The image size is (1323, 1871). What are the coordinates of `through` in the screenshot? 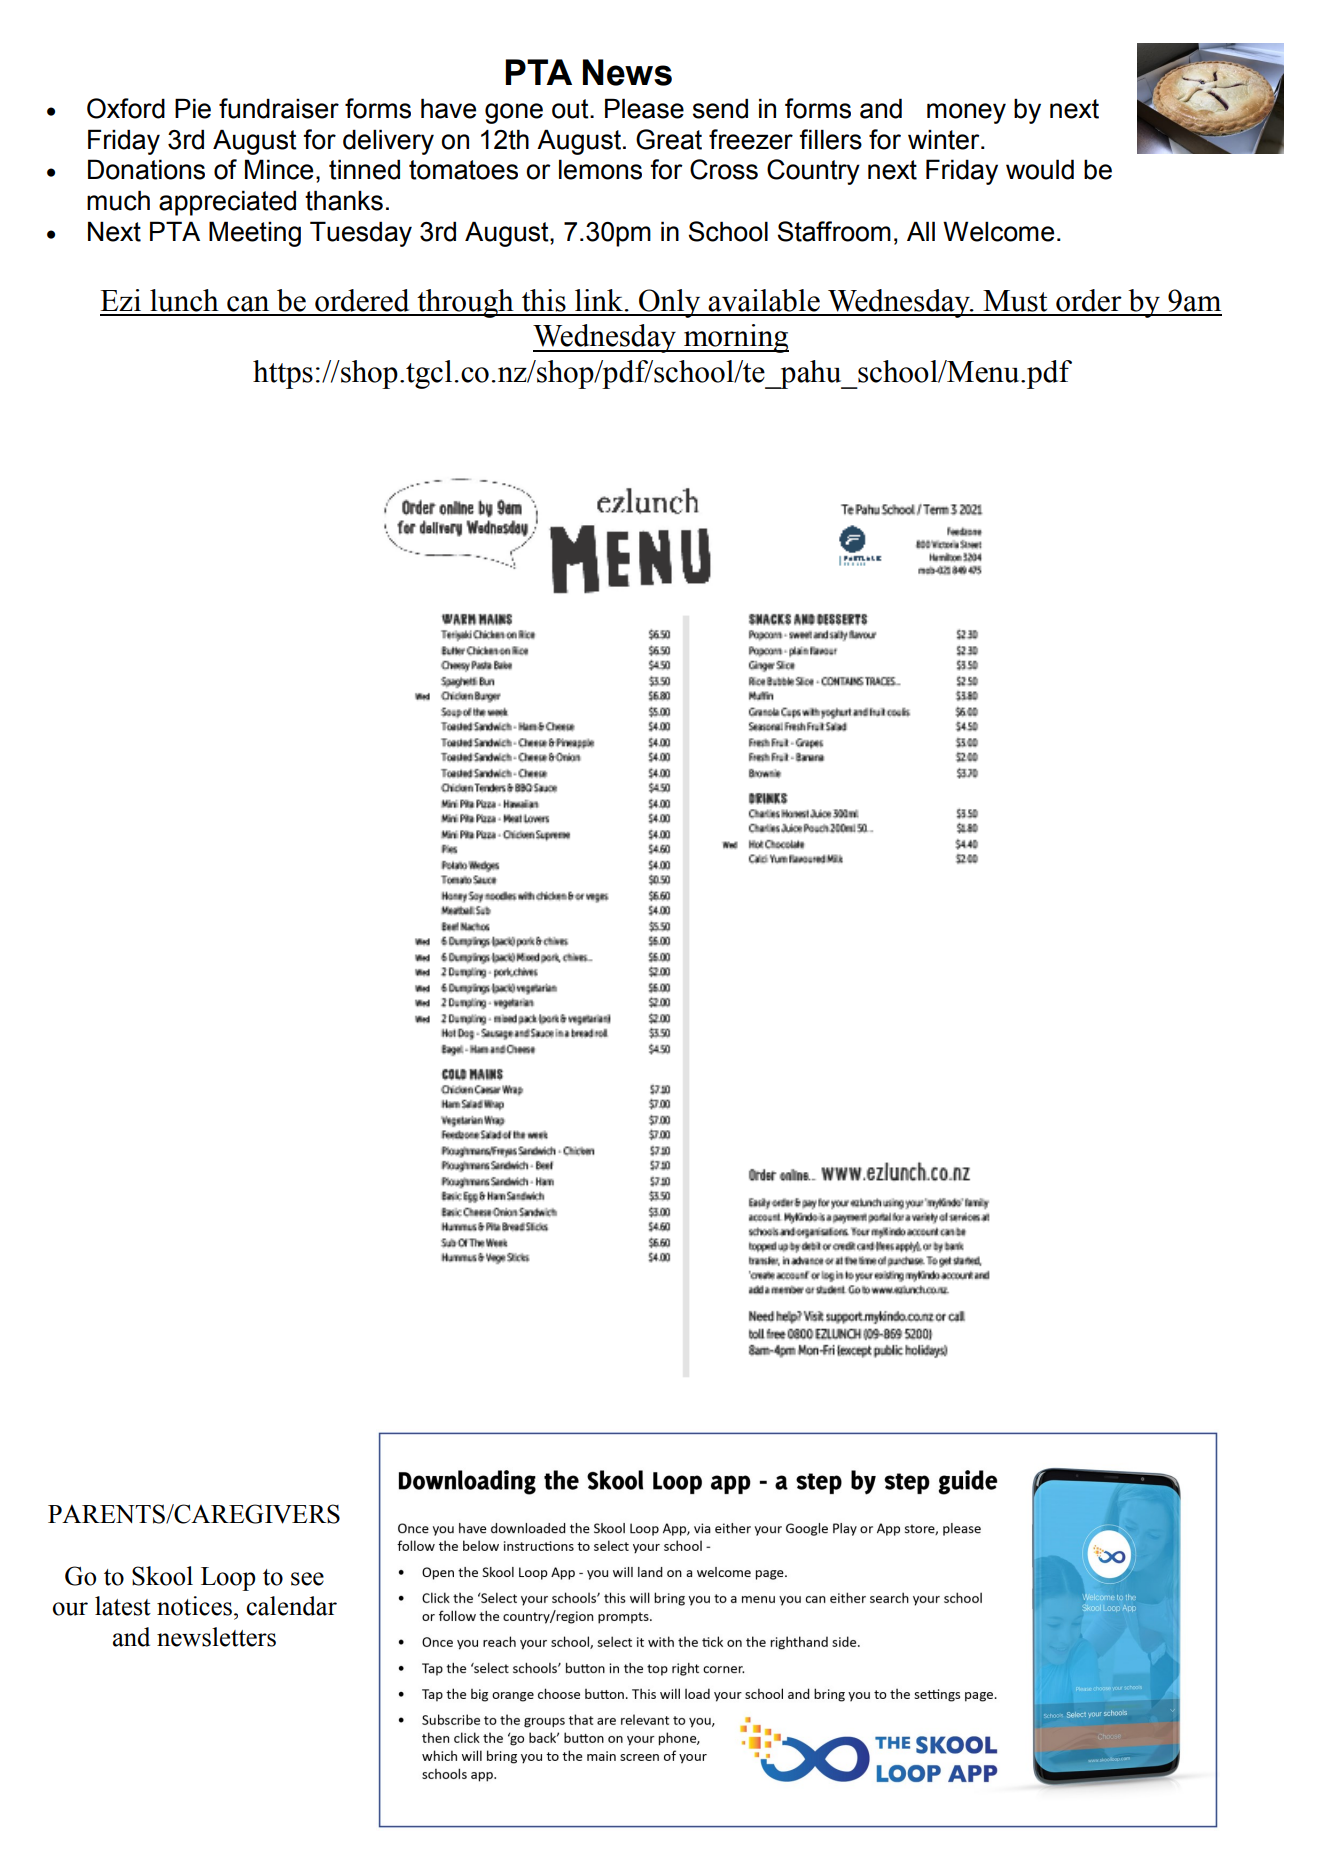 It's located at (465, 303).
